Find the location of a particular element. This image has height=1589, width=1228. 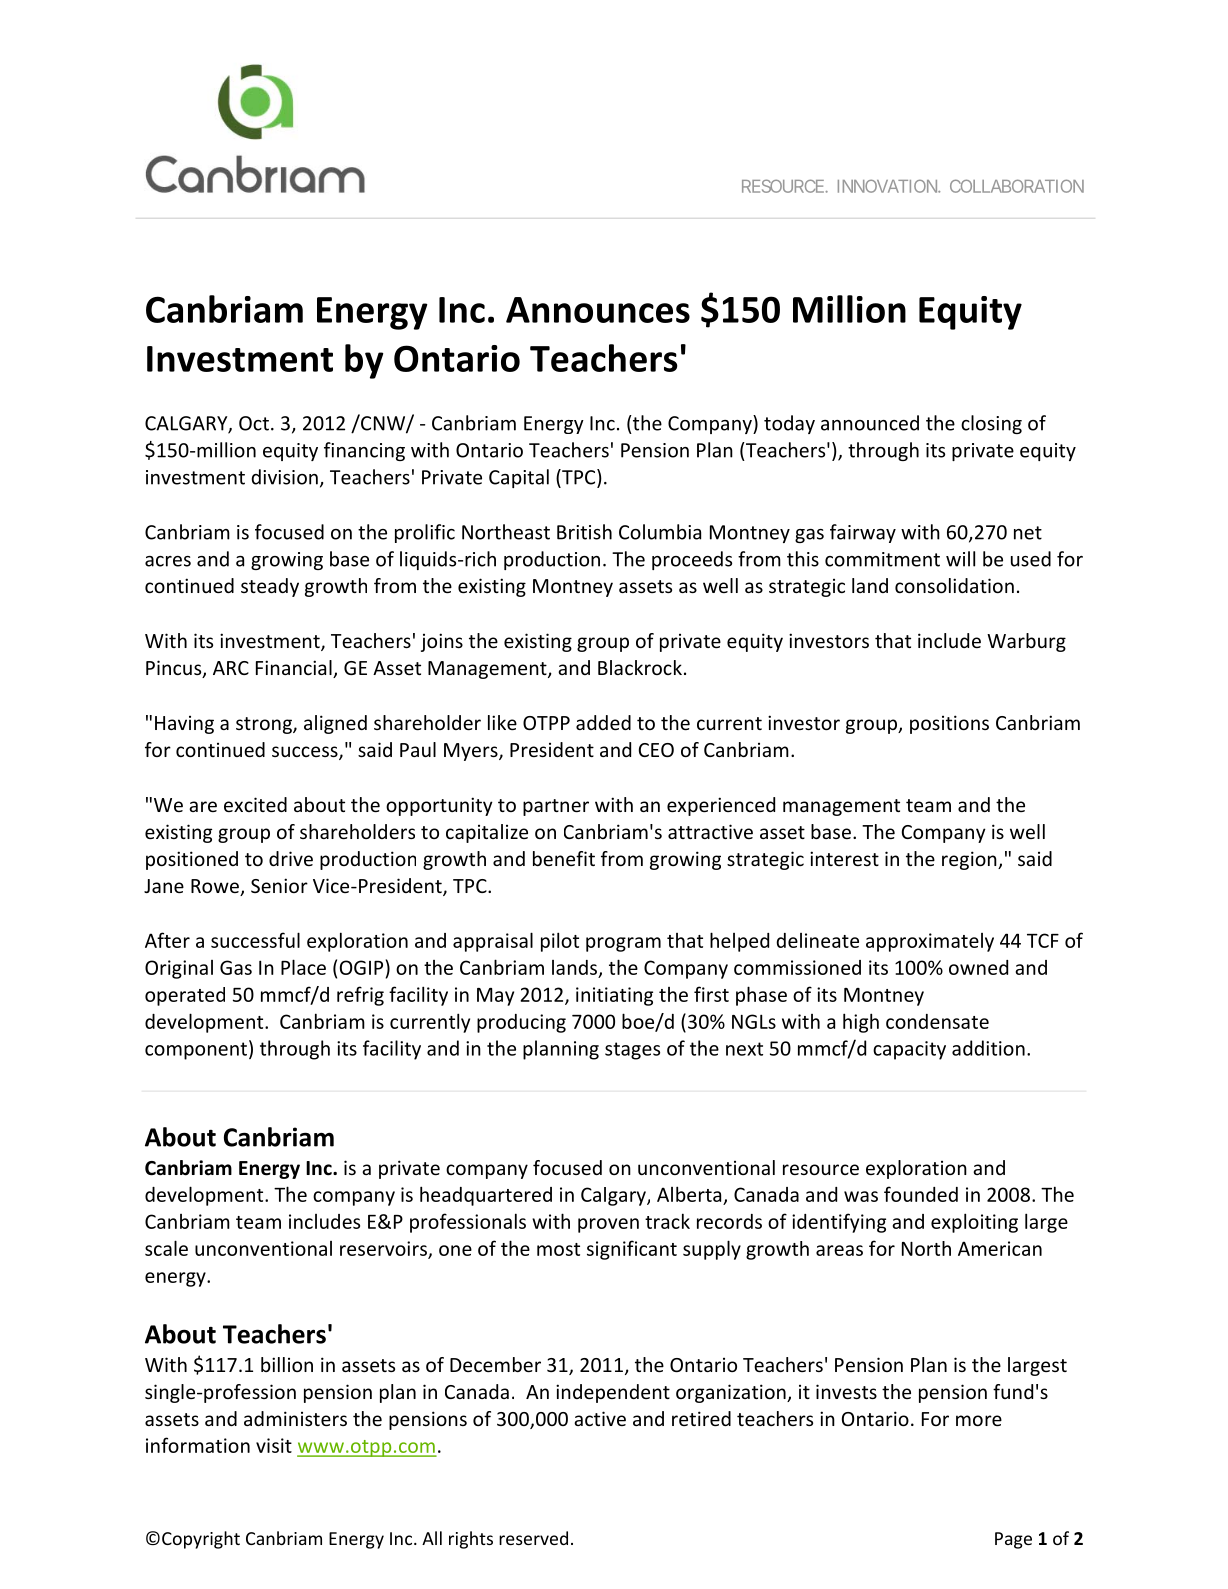

Announces is located at coordinates (598, 310).
